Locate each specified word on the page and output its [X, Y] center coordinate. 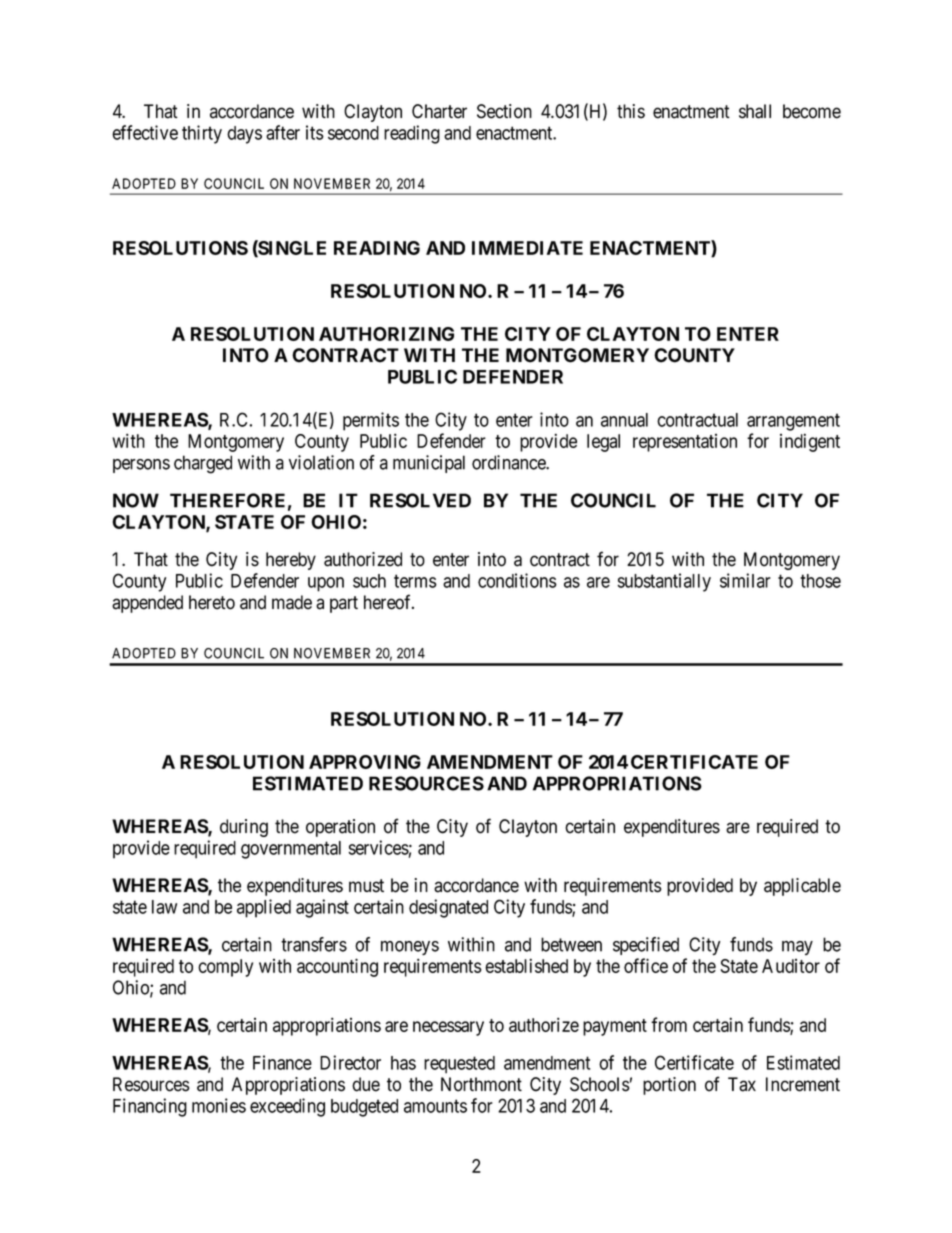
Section [504, 111]
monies [219, 1105]
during [244, 828]
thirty [202, 134]
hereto [212, 602]
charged [203, 464]
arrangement [793, 422]
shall [755, 111]
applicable [802, 887]
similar [745, 580]
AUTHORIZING [386, 334]
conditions [517, 580]
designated [448, 908]
